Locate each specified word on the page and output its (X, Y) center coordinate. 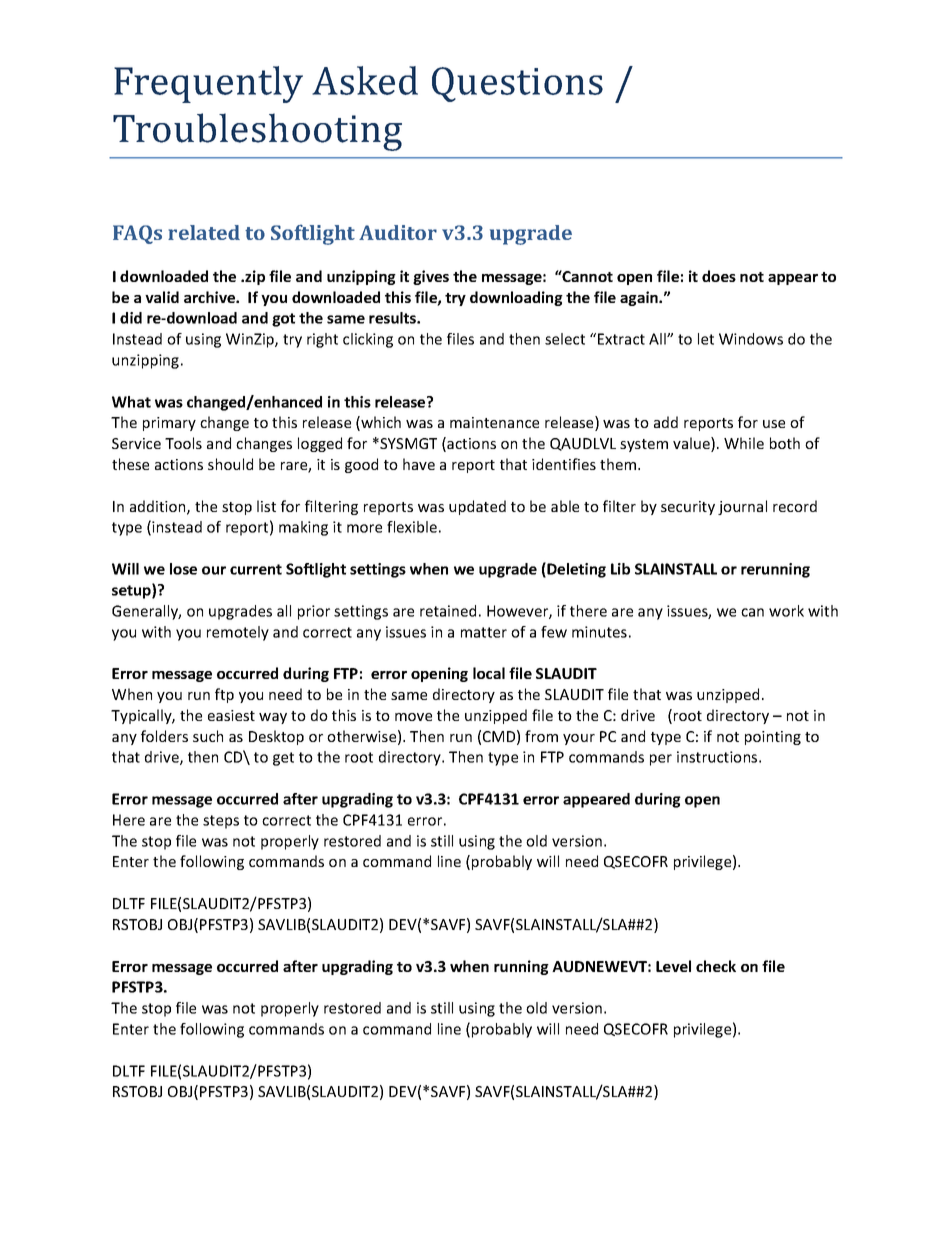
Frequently (208, 84)
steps (221, 822)
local (489, 673)
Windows (751, 339)
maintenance (494, 422)
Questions (517, 84)
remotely (238, 633)
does (719, 276)
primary (169, 424)
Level (673, 966)
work (786, 611)
